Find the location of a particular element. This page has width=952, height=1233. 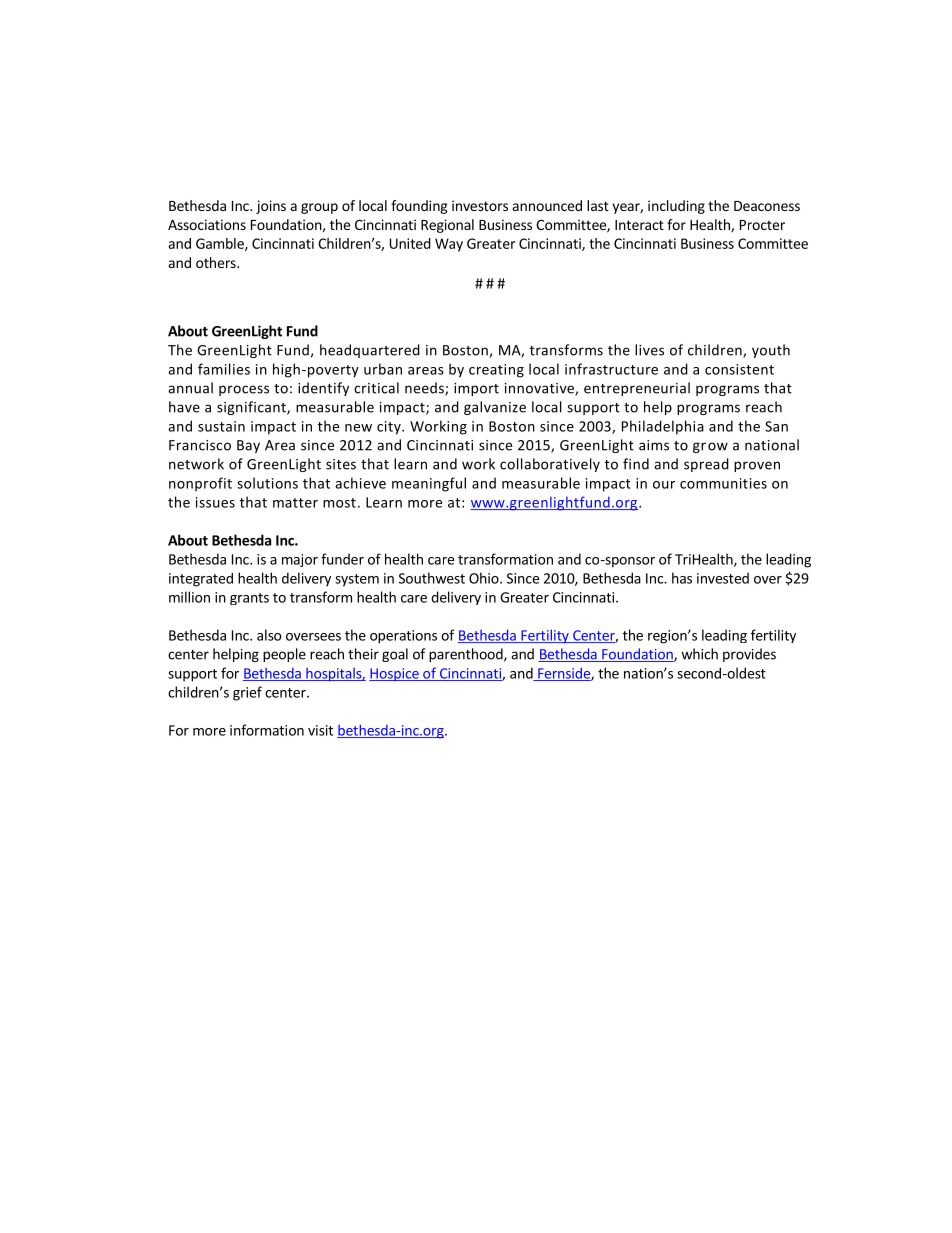

major is located at coordinates (300, 560).
